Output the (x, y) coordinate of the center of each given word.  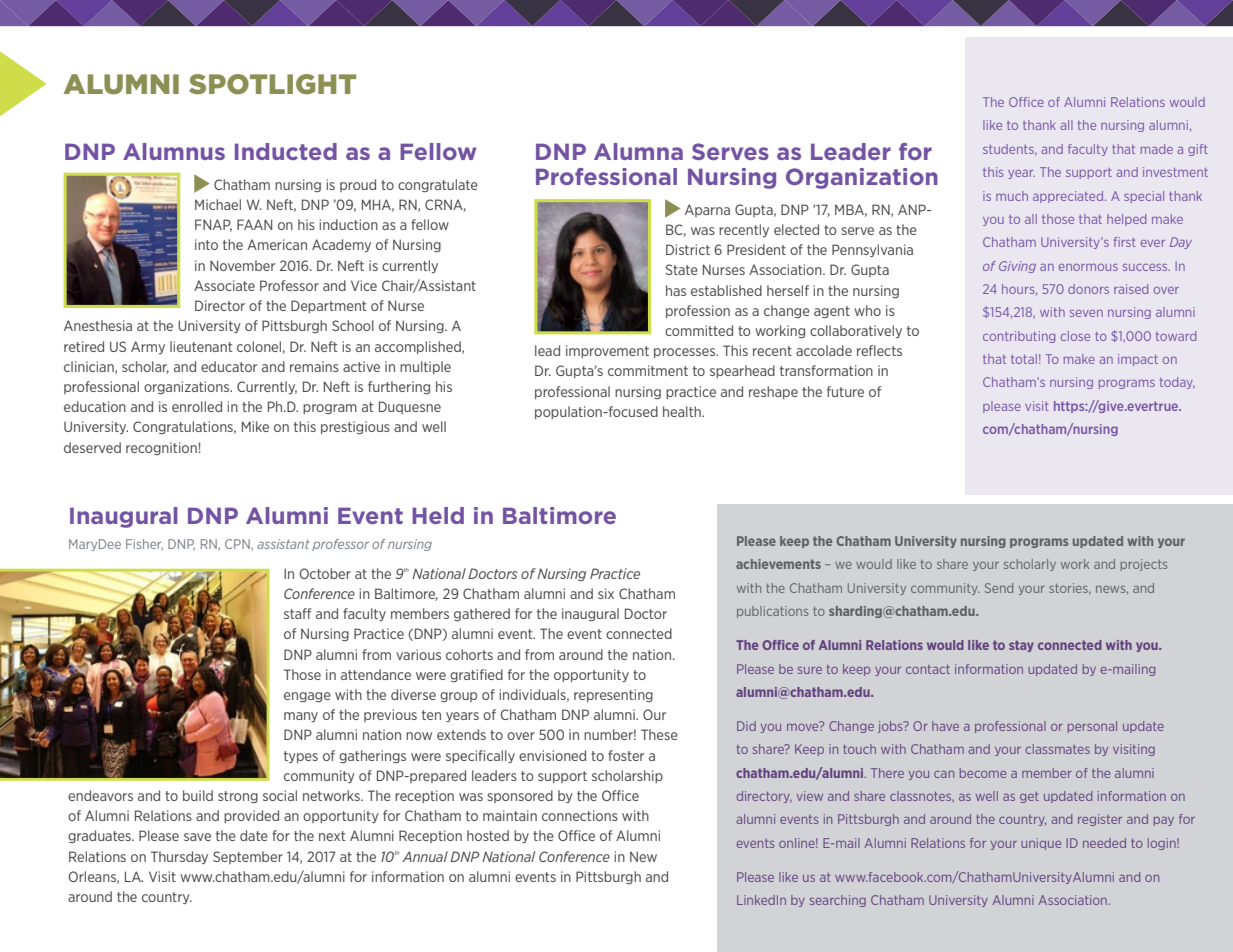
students (1009, 149)
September (248, 857)
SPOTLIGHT (272, 84)
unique (1041, 844)
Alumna (638, 151)
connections (580, 815)
